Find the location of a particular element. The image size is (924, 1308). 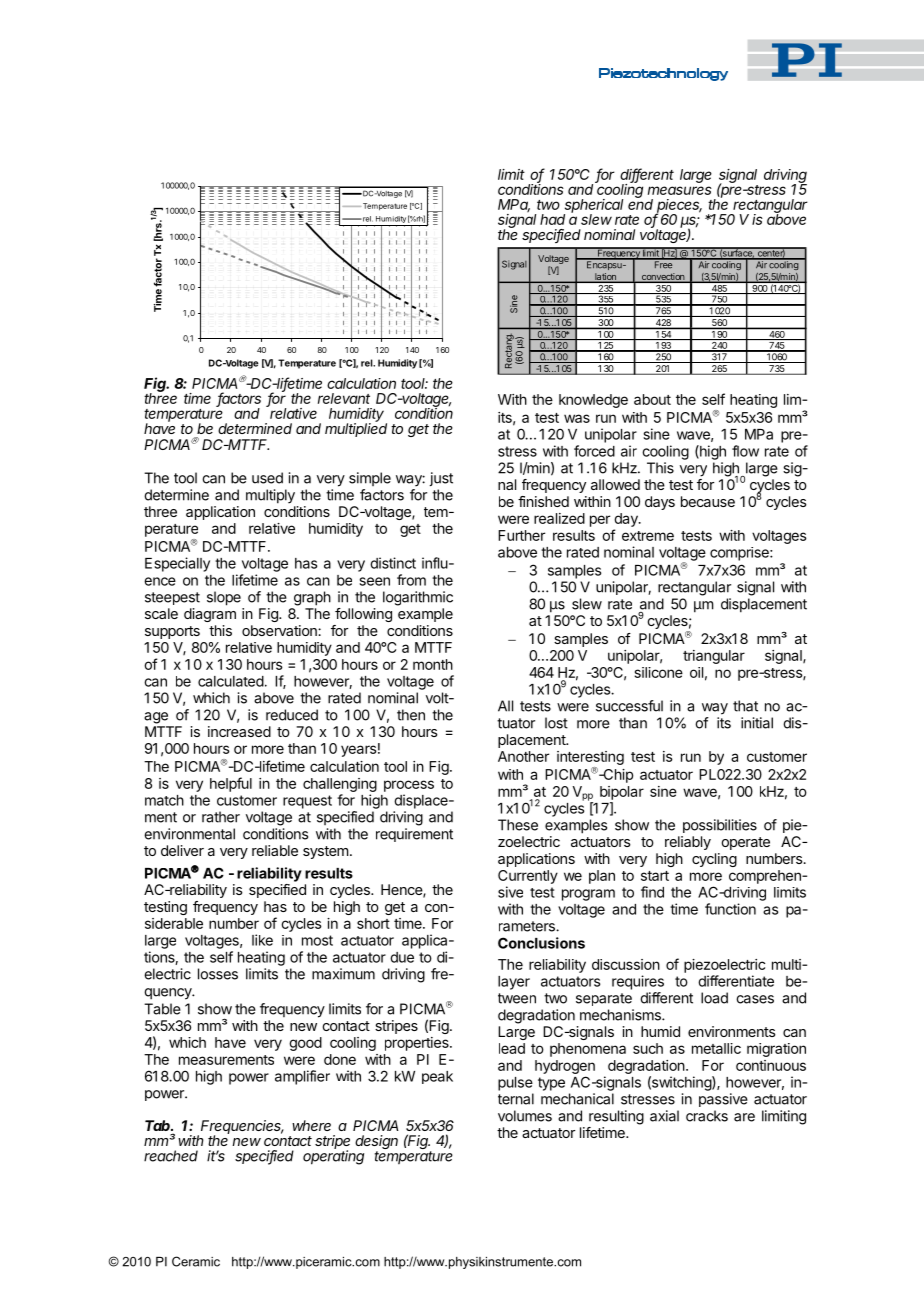

function is located at coordinates (730, 909).
